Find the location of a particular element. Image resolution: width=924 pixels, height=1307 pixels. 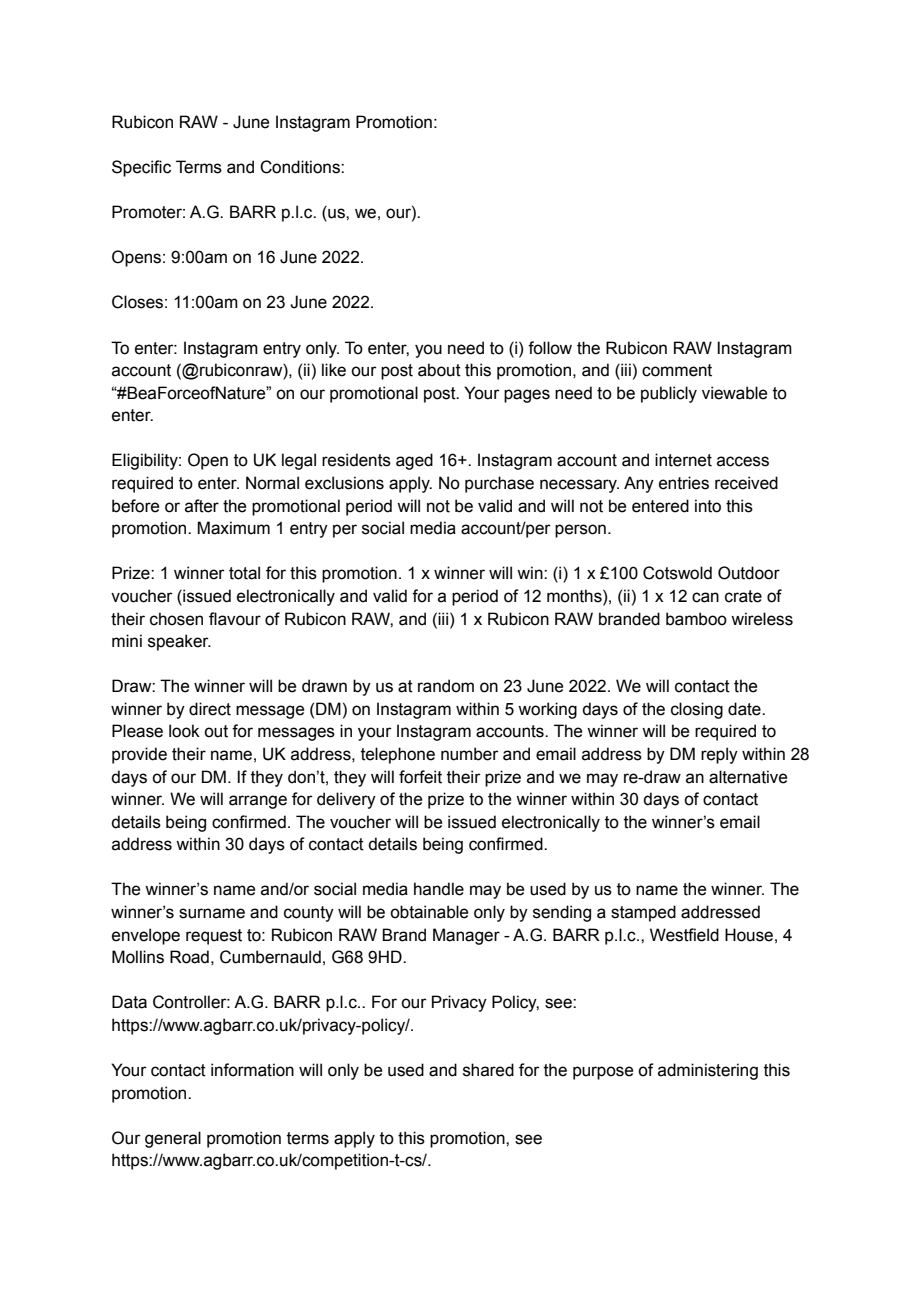

Specific is located at coordinates (141, 168).
